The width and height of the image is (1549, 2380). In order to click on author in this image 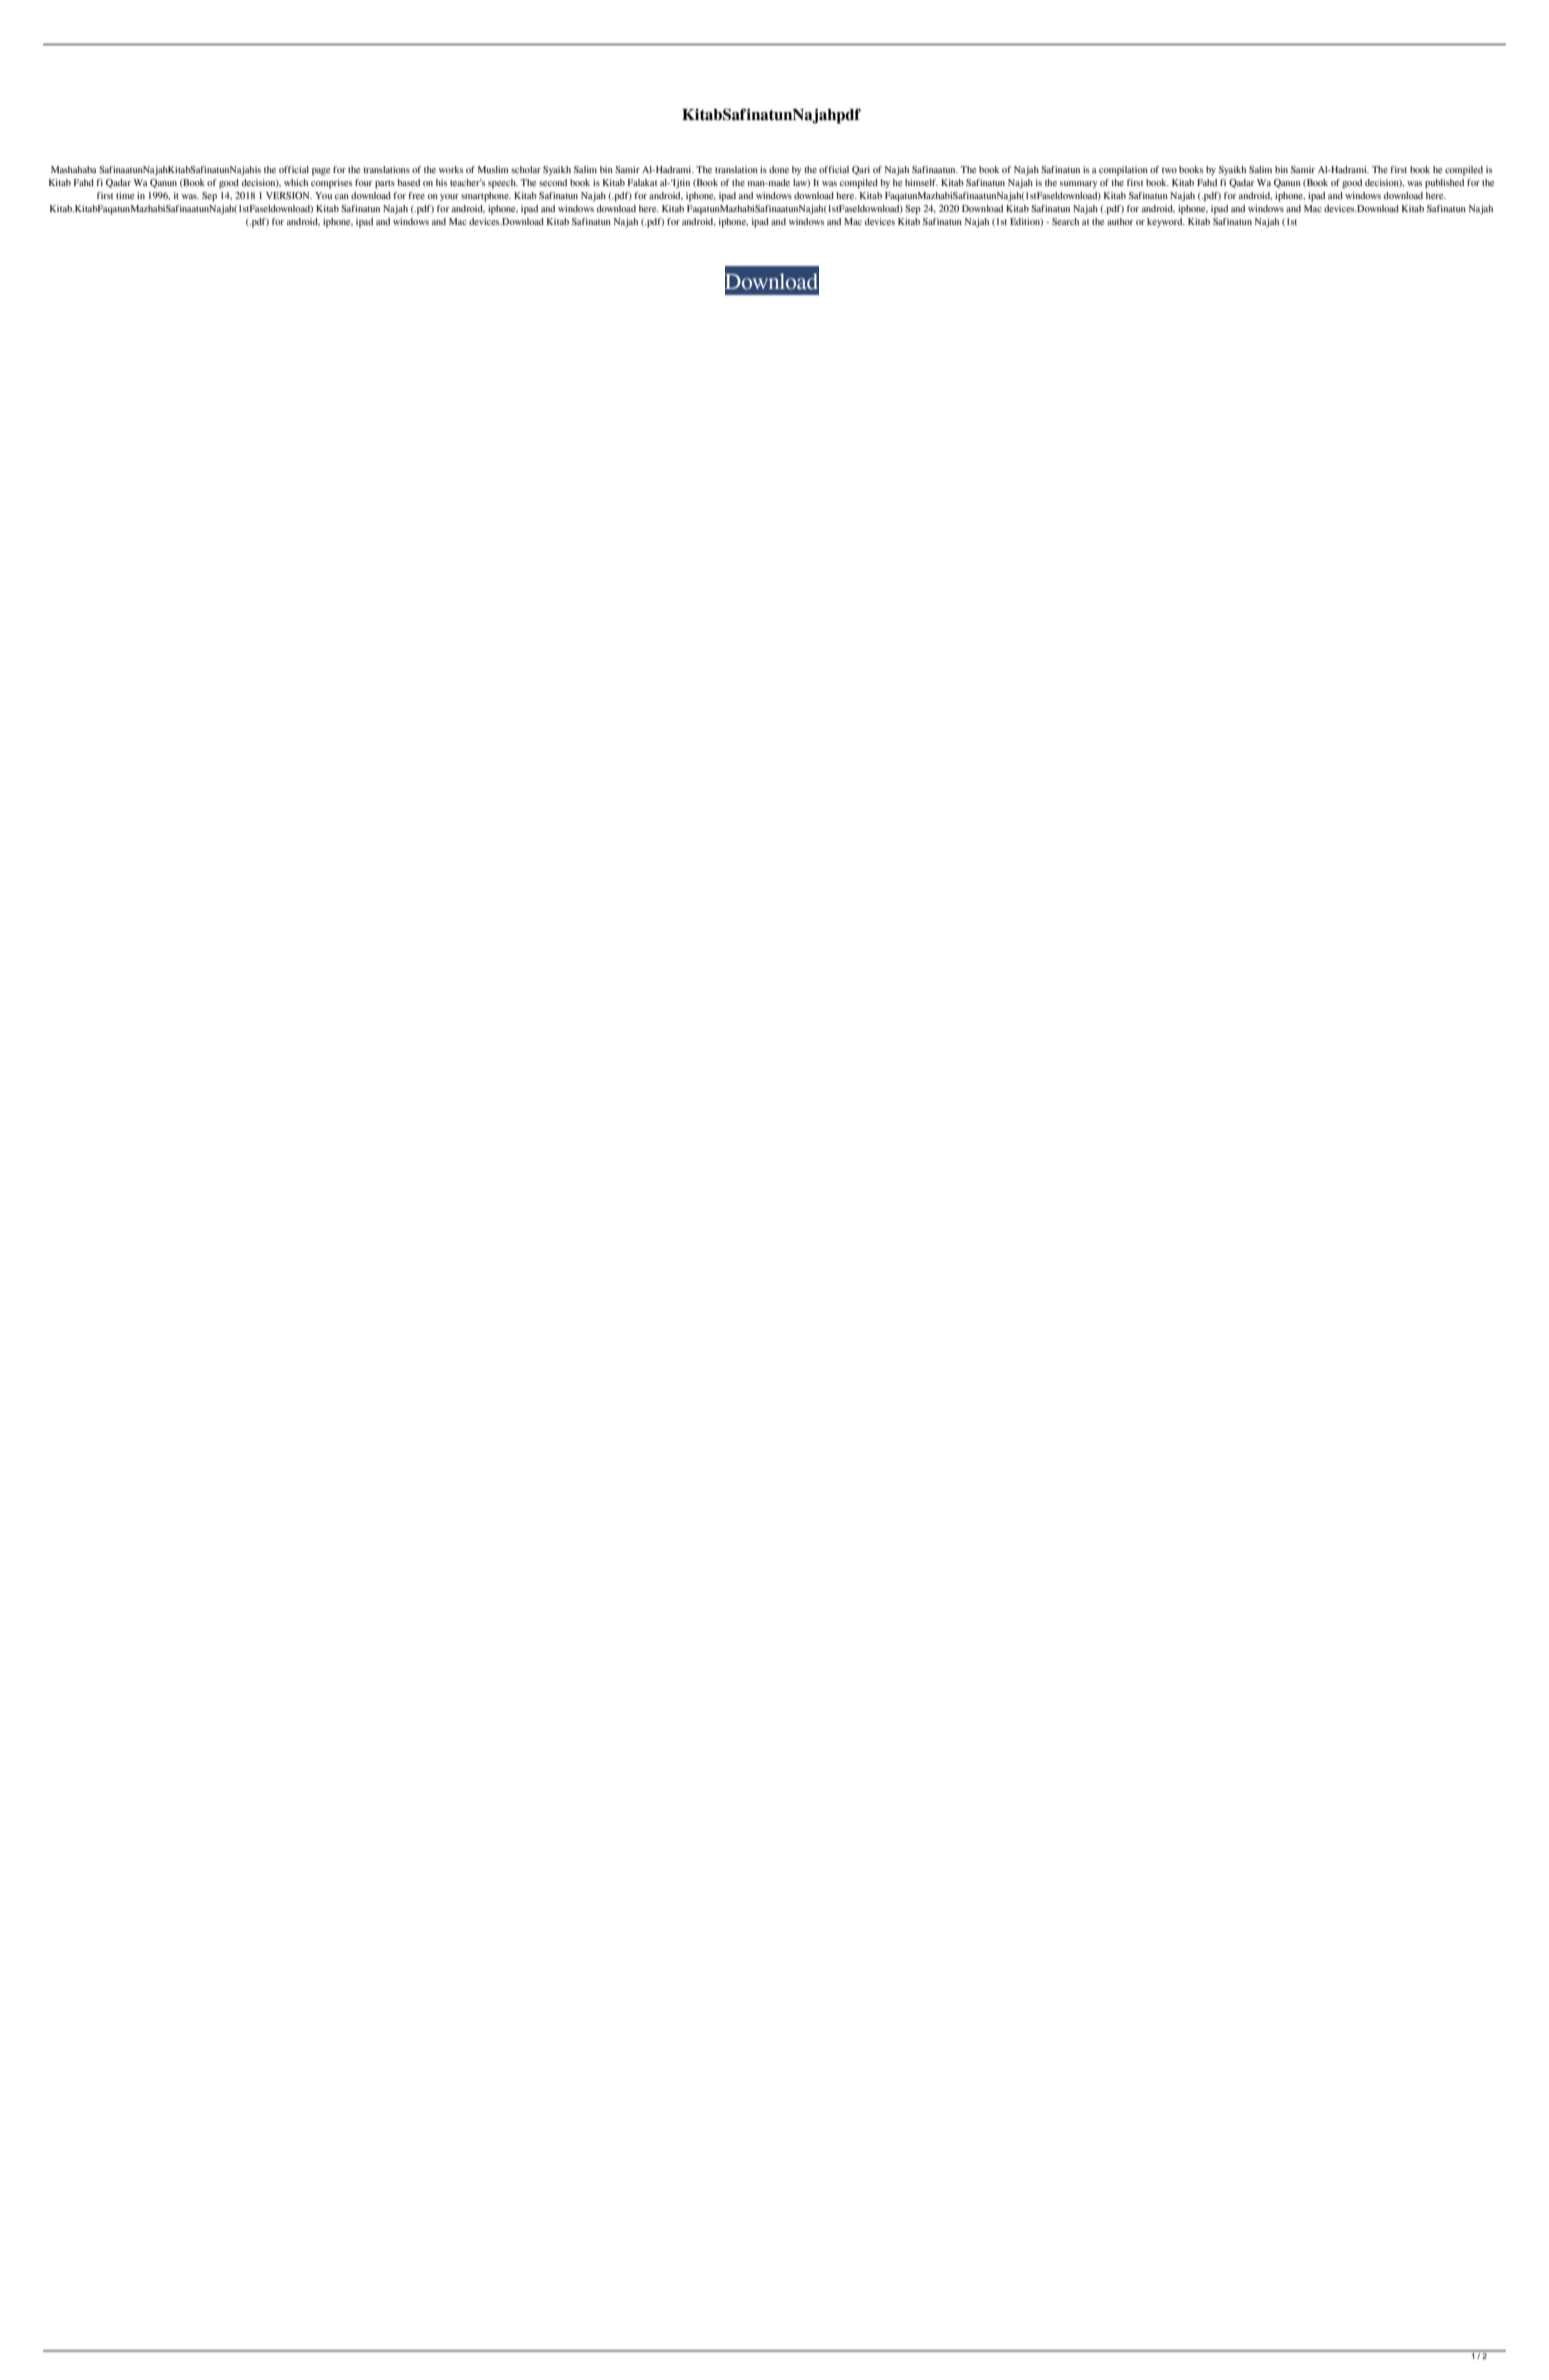, I will do `click(1120, 221)`.
